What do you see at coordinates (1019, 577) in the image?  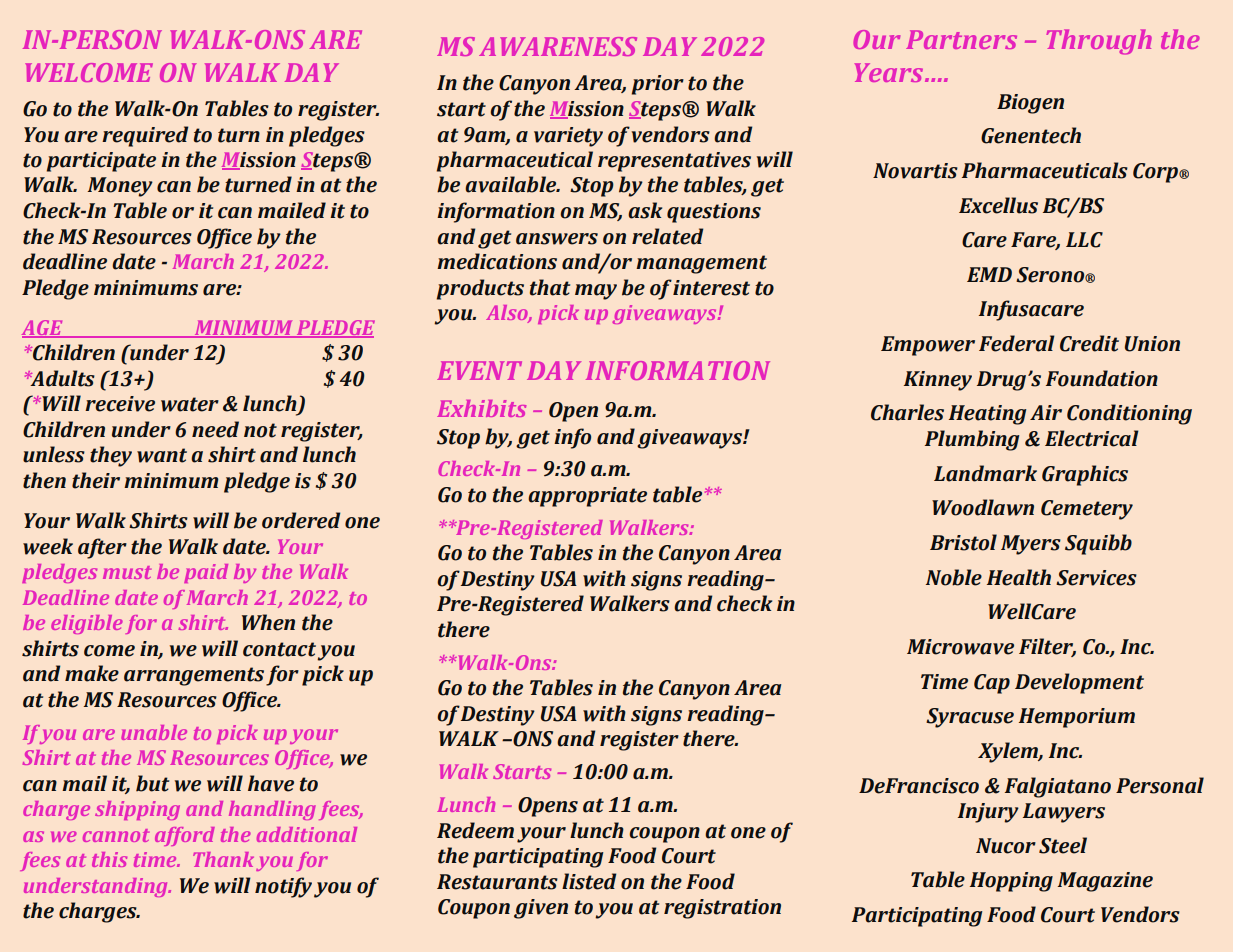 I see `Health` at bounding box center [1019, 577].
